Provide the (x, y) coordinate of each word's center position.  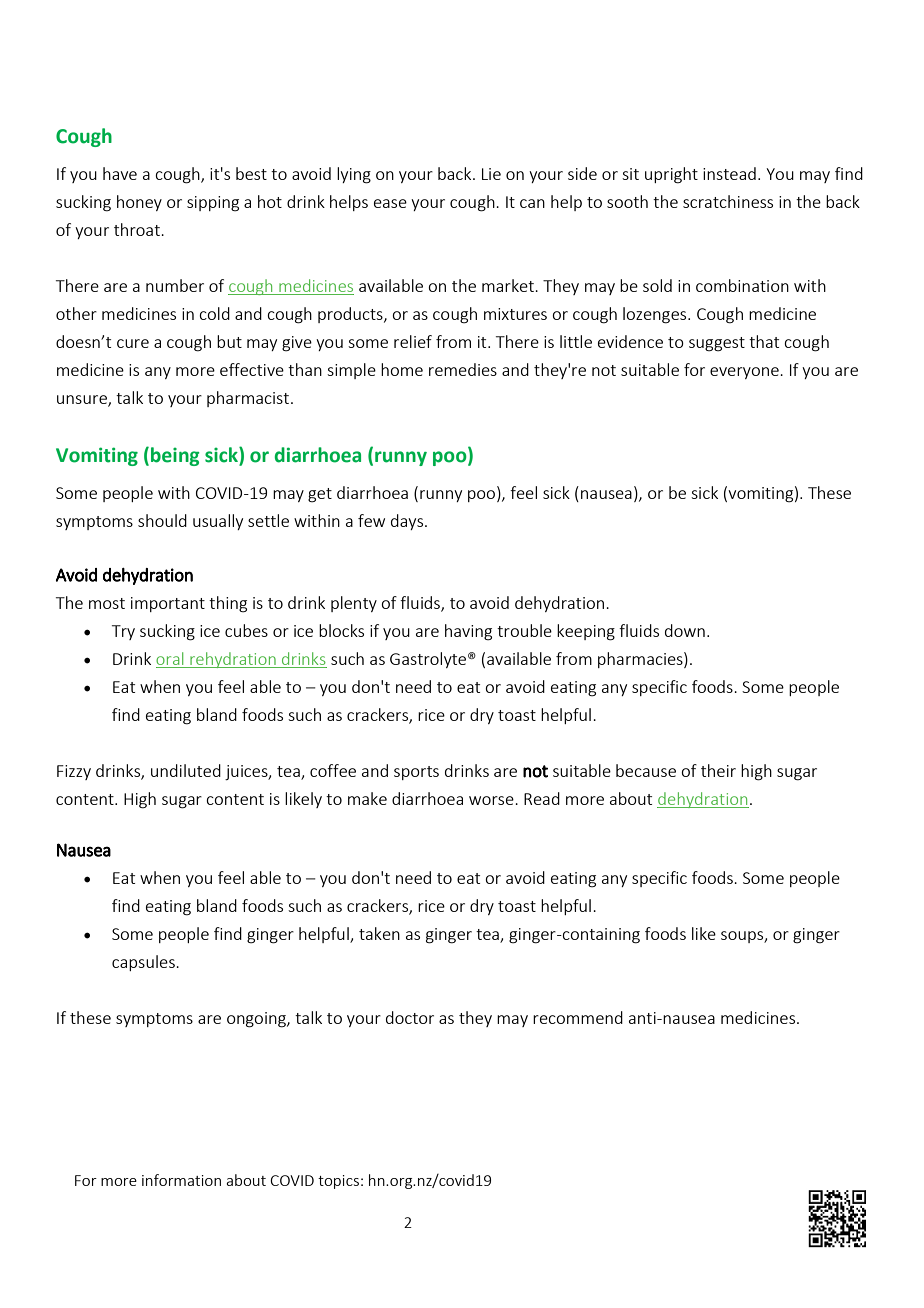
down (685, 630)
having (468, 632)
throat (138, 229)
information (181, 1180)
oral (169, 658)
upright (671, 175)
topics (338, 1182)
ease (390, 203)
